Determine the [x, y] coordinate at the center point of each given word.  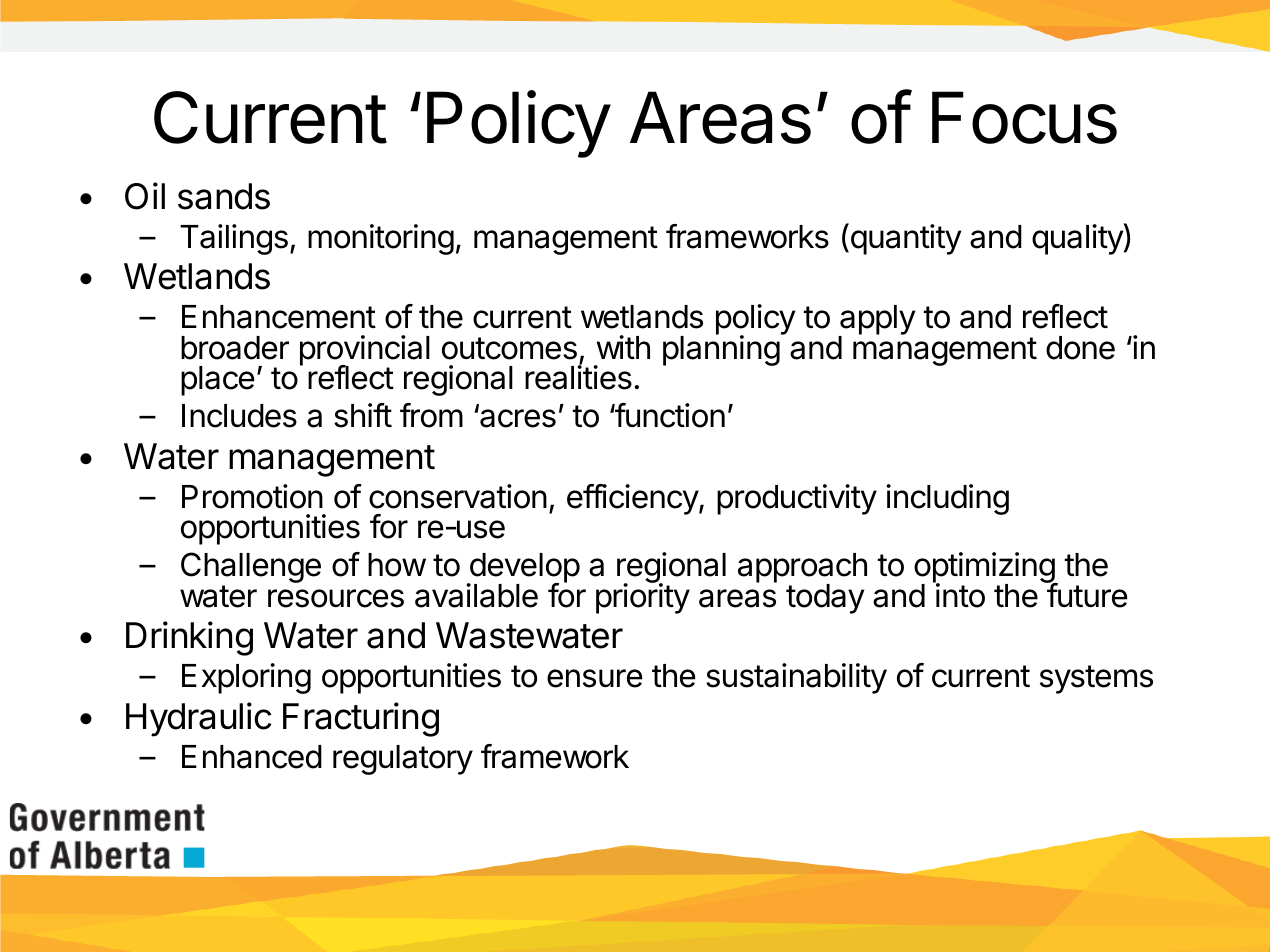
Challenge [251, 569]
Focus [1024, 117]
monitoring [381, 239]
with [623, 347]
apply [876, 321]
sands [224, 196]
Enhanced [252, 757]
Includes [239, 416]
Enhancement [279, 317]
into [959, 595]
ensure [595, 678]
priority [643, 598]
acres [517, 418]
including [947, 499]
